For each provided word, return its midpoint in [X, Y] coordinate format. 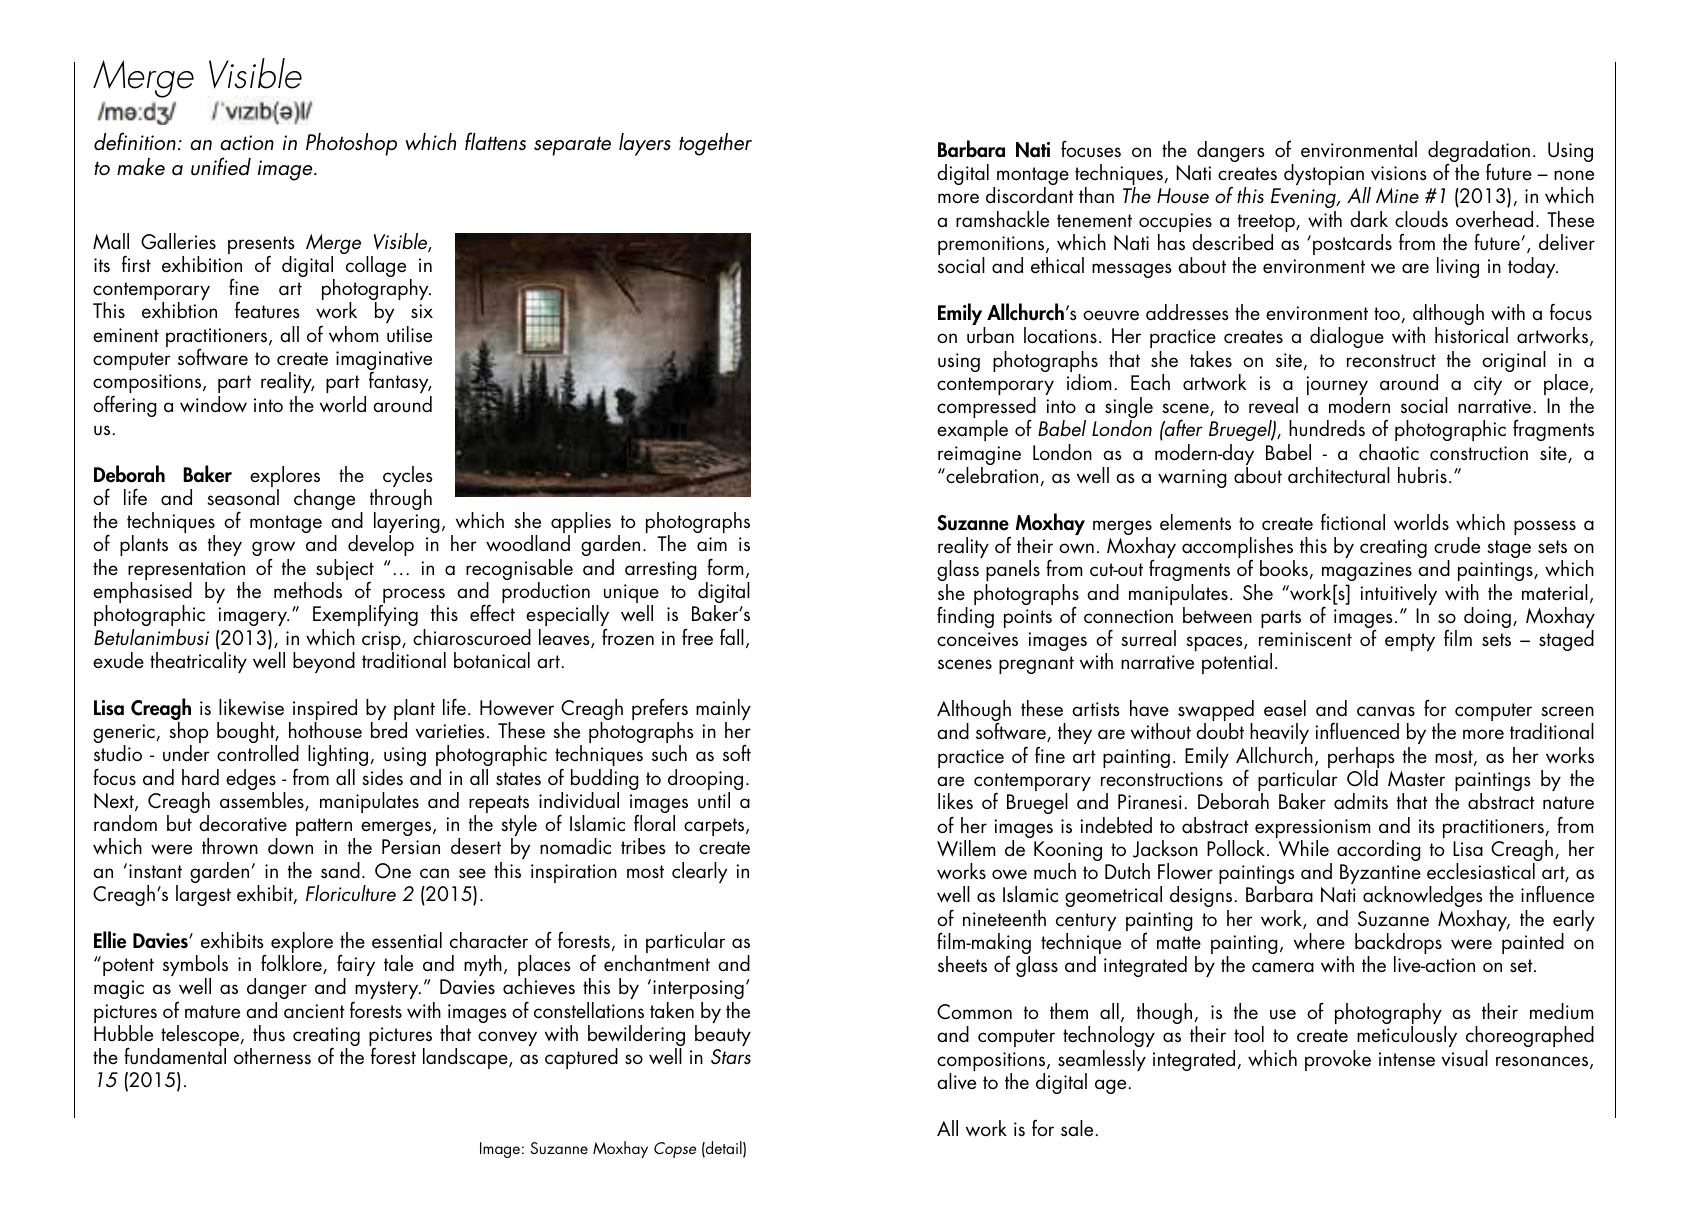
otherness [272, 1056]
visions [1399, 173]
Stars [731, 1057]
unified [221, 166]
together [715, 144]
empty [1410, 642]
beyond [324, 662]
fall [732, 637]
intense [1407, 1059]
